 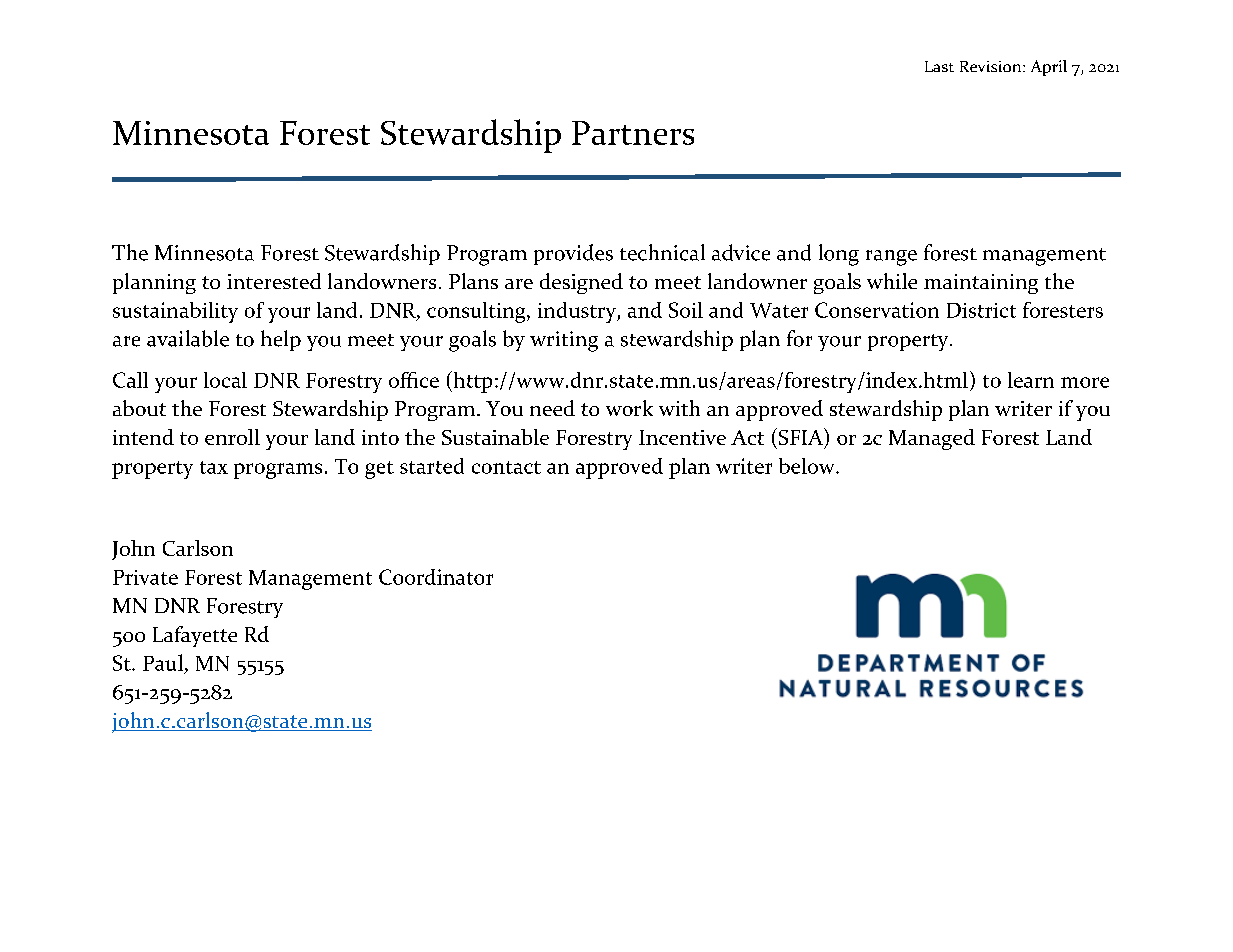 I want to click on Revision, so click(x=992, y=66).
